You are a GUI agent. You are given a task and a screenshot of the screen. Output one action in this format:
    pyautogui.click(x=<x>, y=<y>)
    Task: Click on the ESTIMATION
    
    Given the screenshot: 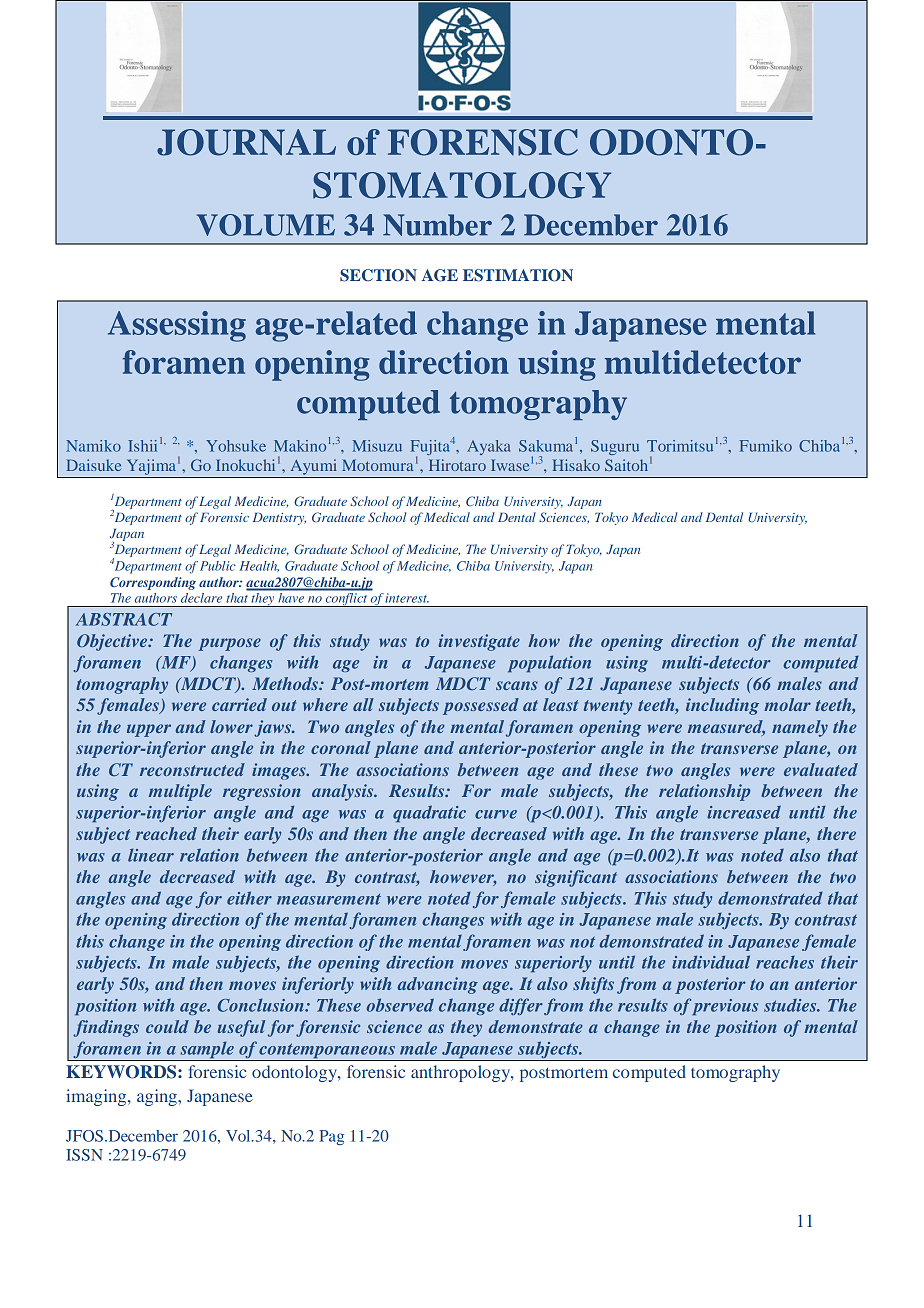 What is the action you would take?
    pyautogui.click(x=518, y=275)
